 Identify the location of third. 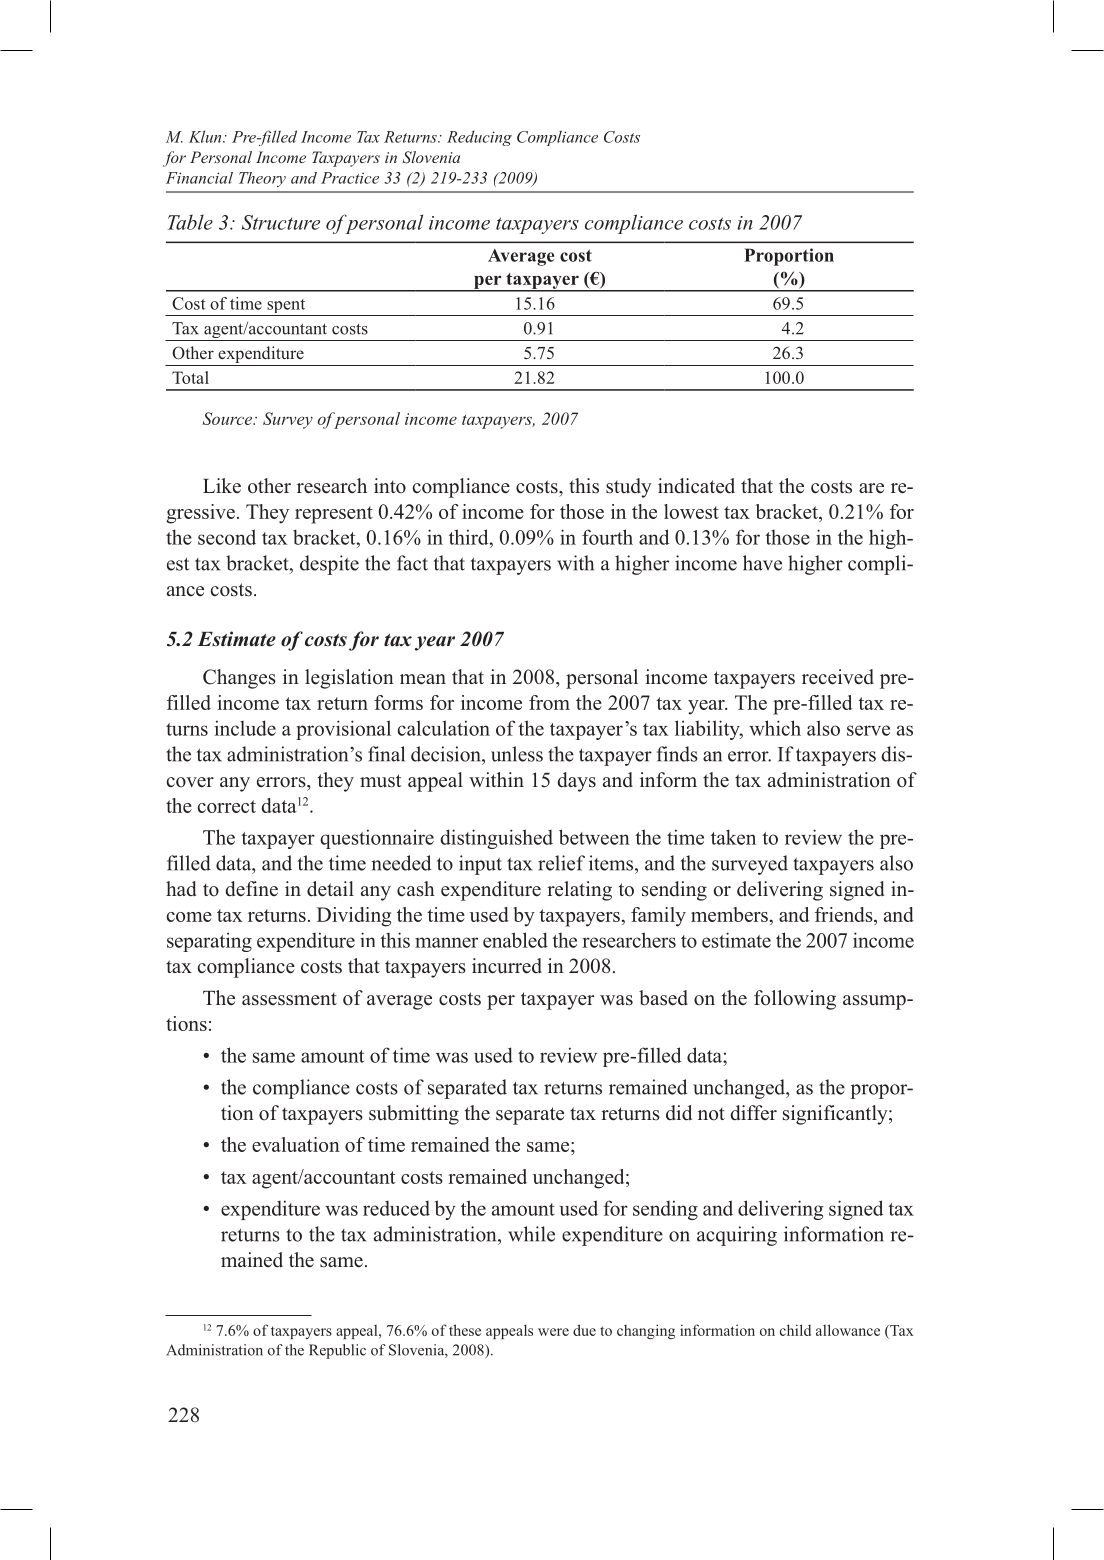
(470, 537).
